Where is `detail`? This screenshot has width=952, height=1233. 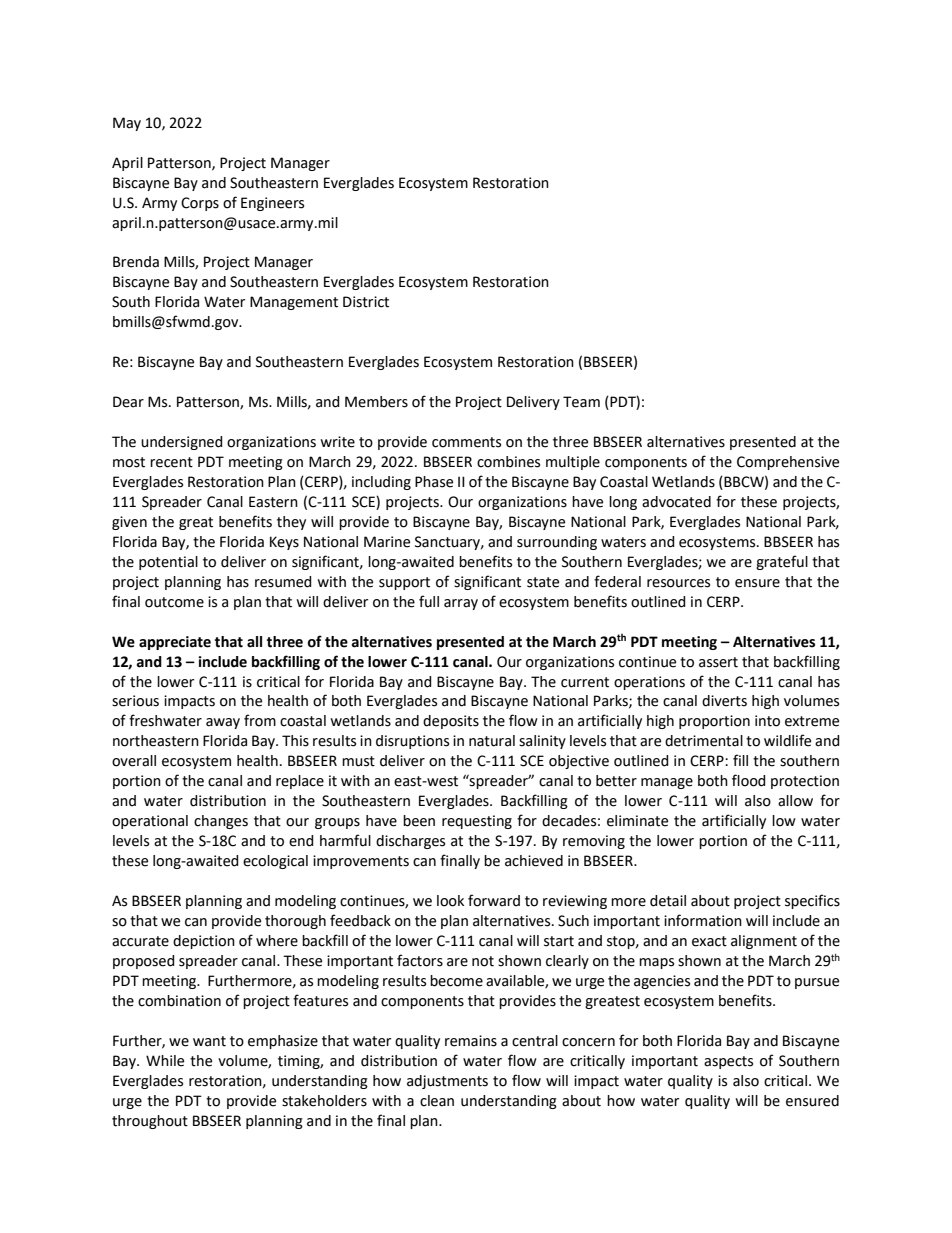
detail is located at coordinates (668, 901).
